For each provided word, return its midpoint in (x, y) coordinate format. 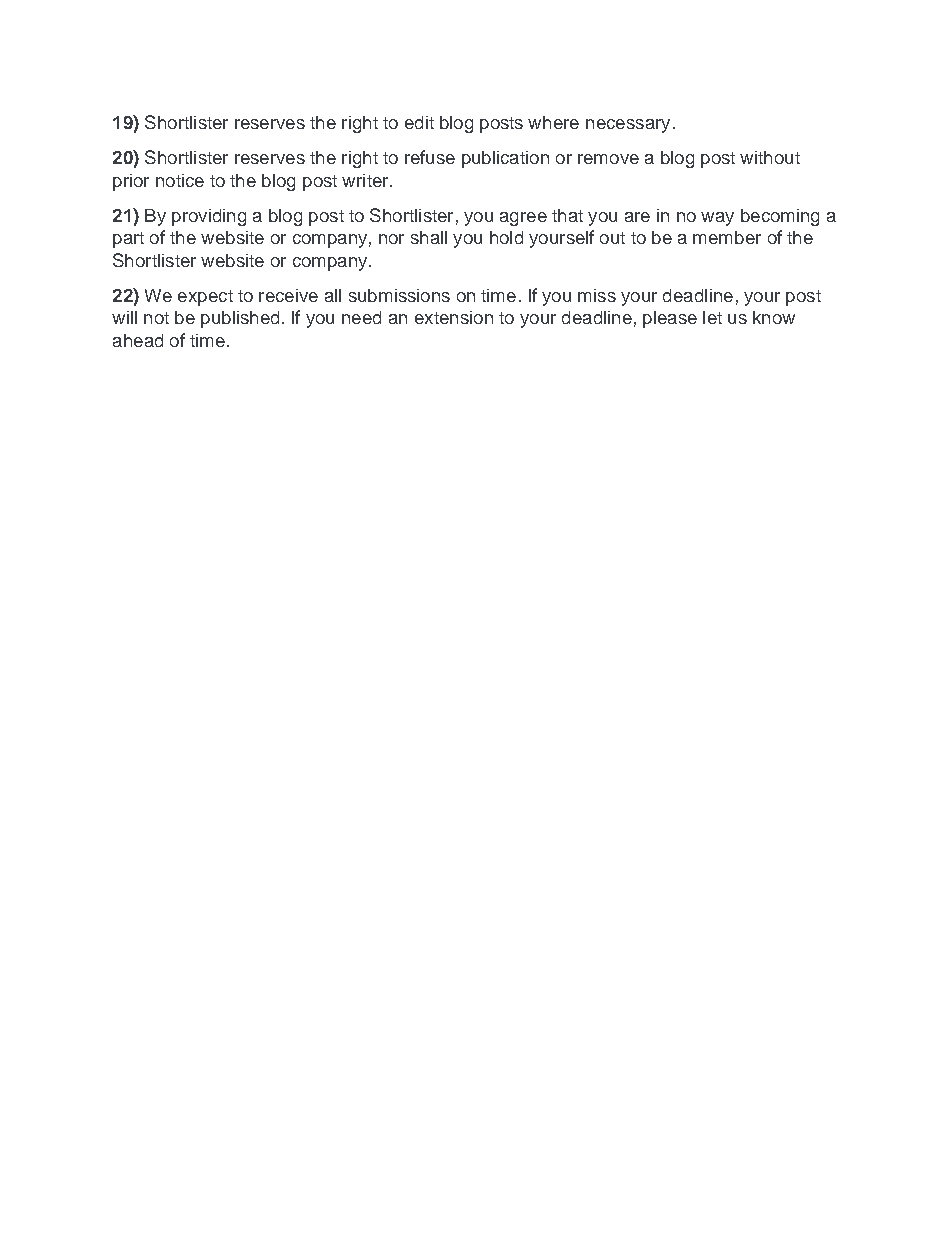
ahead (138, 340)
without (770, 157)
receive (288, 295)
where (553, 122)
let (712, 317)
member (727, 237)
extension (454, 317)
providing (209, 217)
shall (429, 237)
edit (419, 122)
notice (180, 180)
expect (205, 298)
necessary (628, 126)
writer (366, 180)
